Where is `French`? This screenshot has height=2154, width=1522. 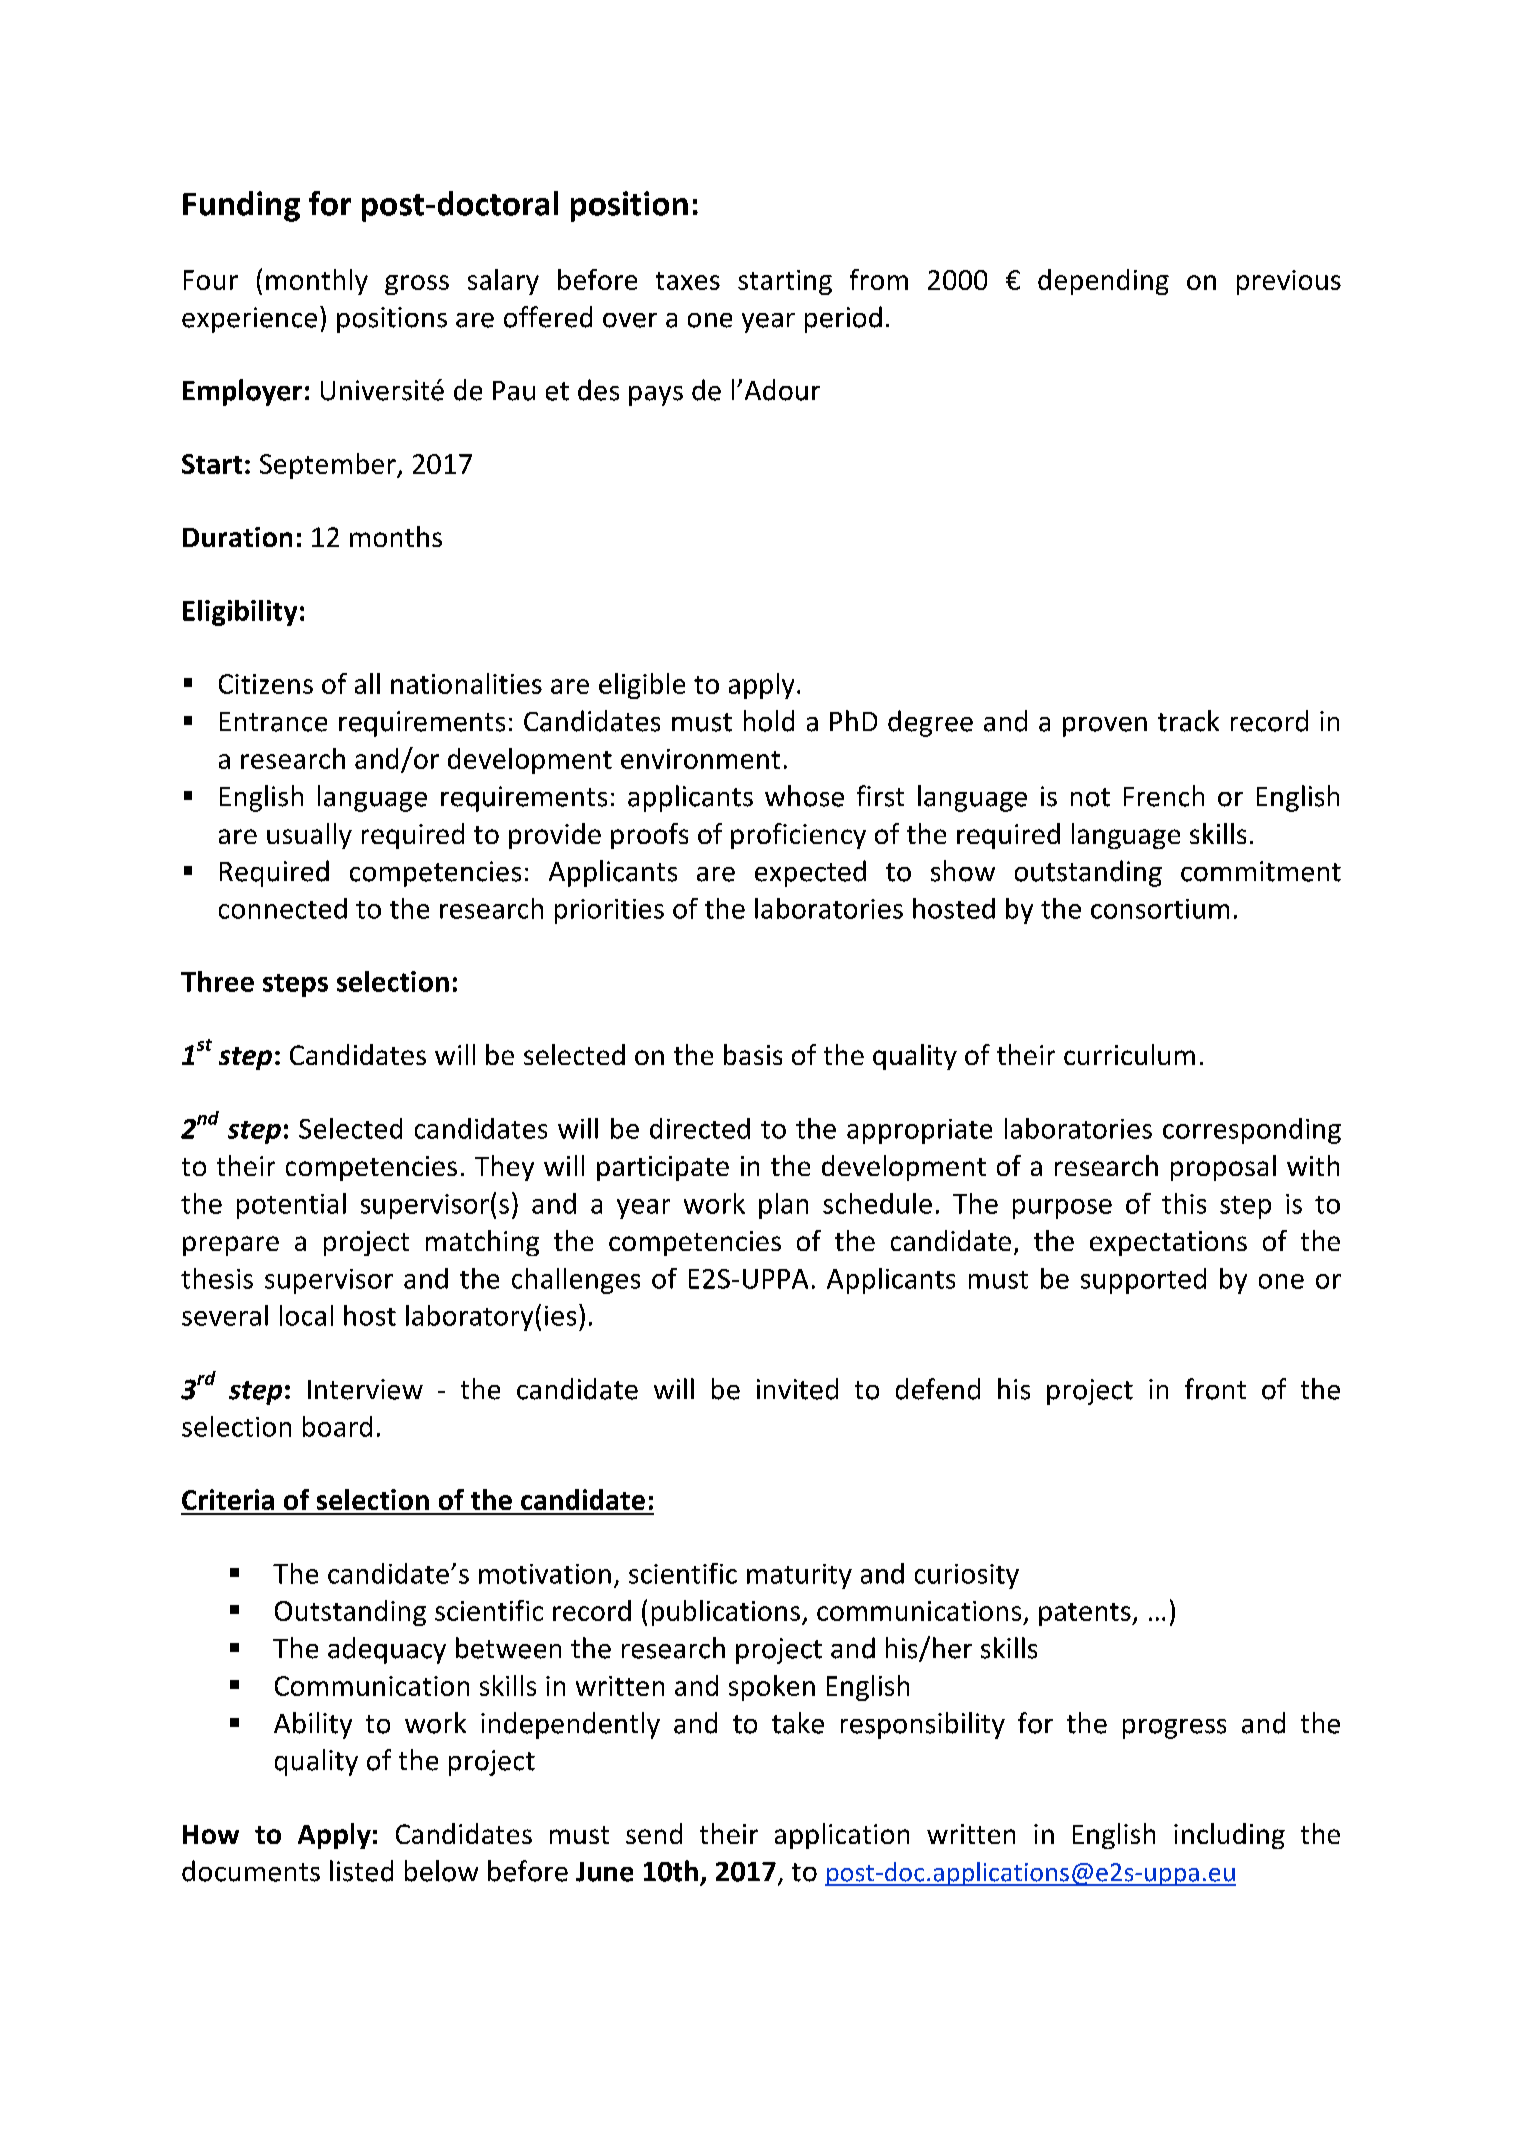
French is located at coordinates (1164, 796).
